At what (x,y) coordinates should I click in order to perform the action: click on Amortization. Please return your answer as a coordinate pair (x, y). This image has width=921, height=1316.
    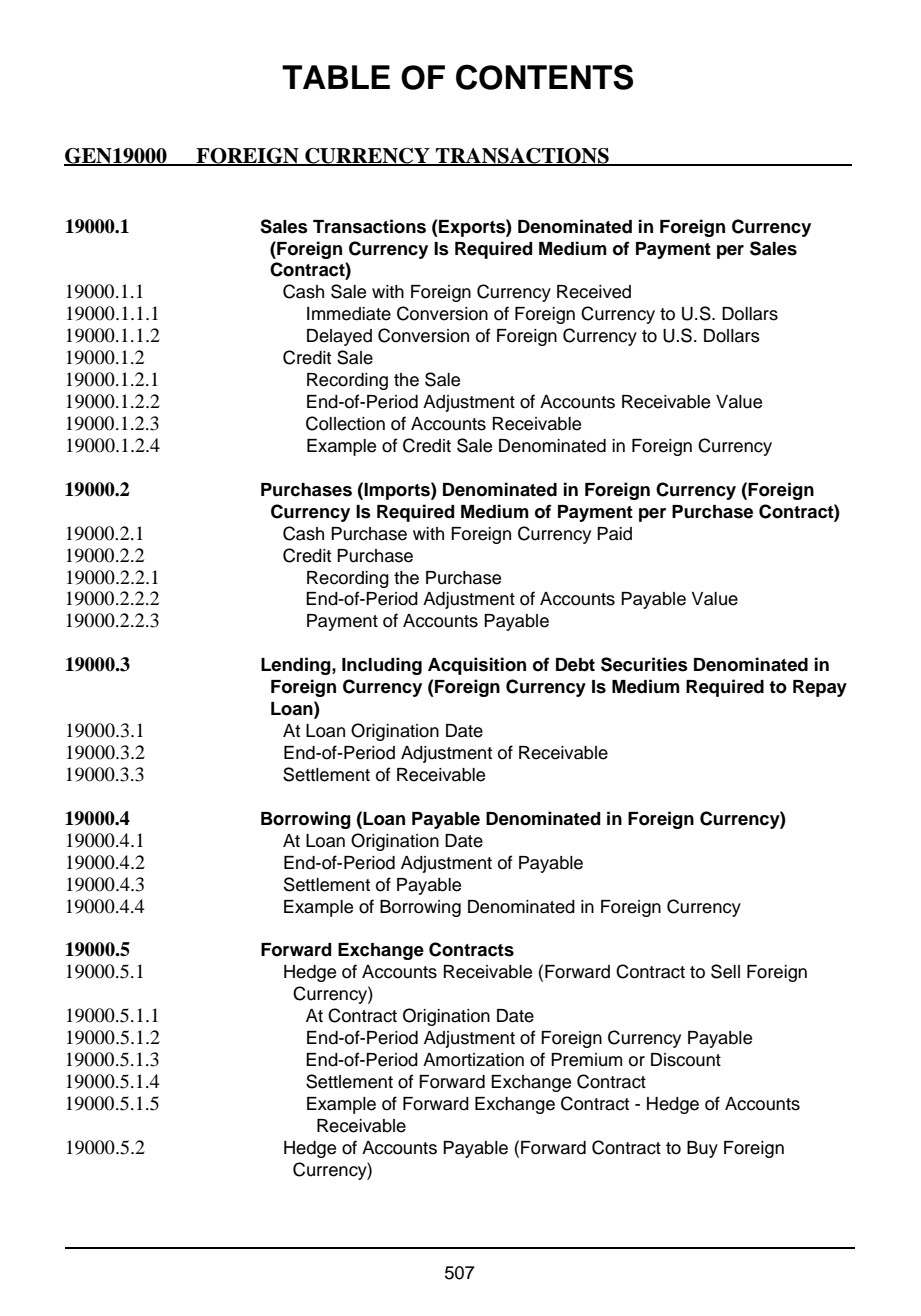
    Looking at the image, I should click on (473, 1060).
